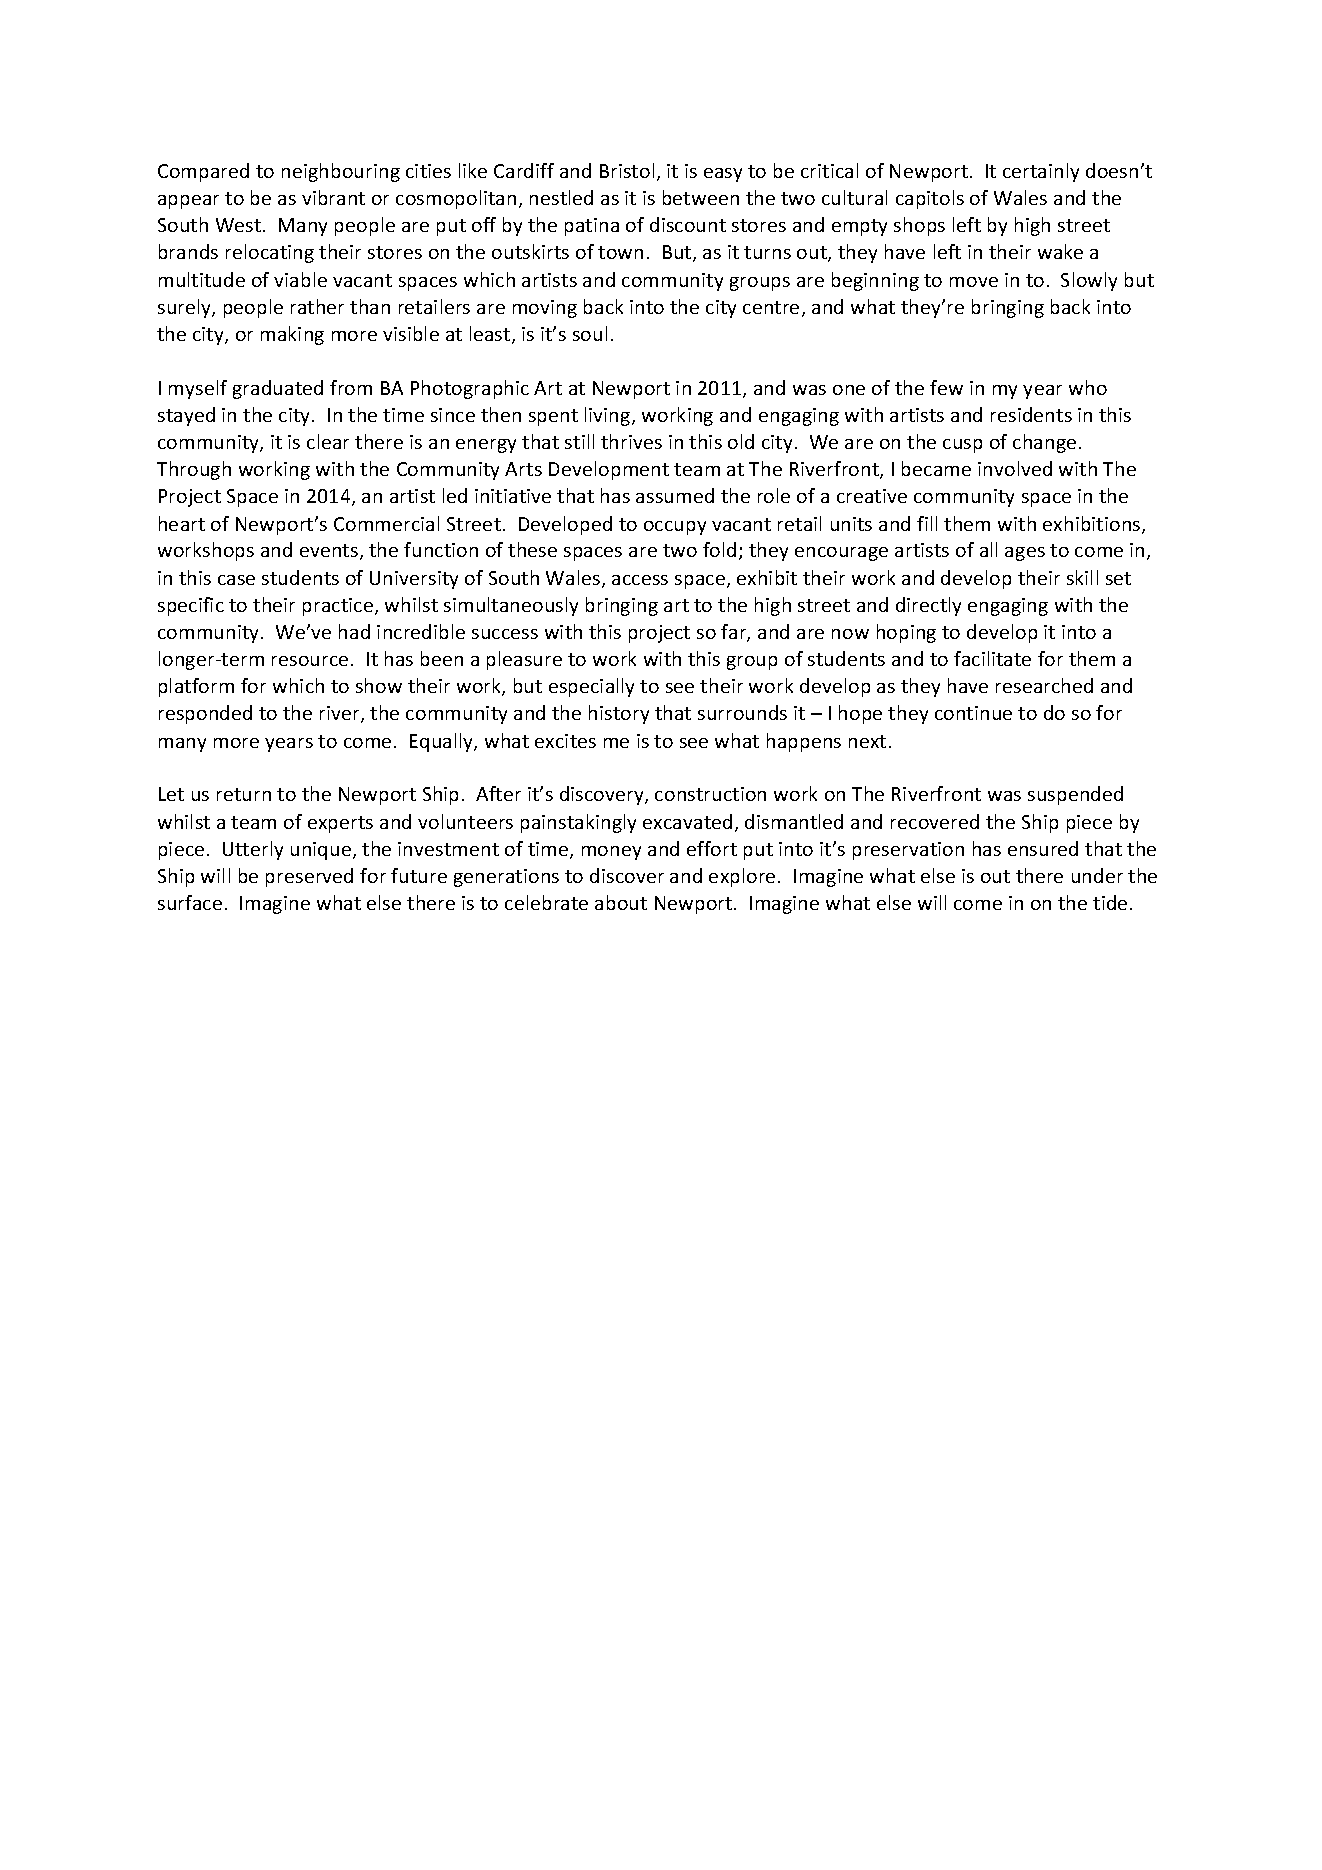 The width and height of the screenshot is (1322, 1870). What do you see at coordinates (1025, 554) in the screenshot?
I see `ages` at bounding box center [1025, 554].
